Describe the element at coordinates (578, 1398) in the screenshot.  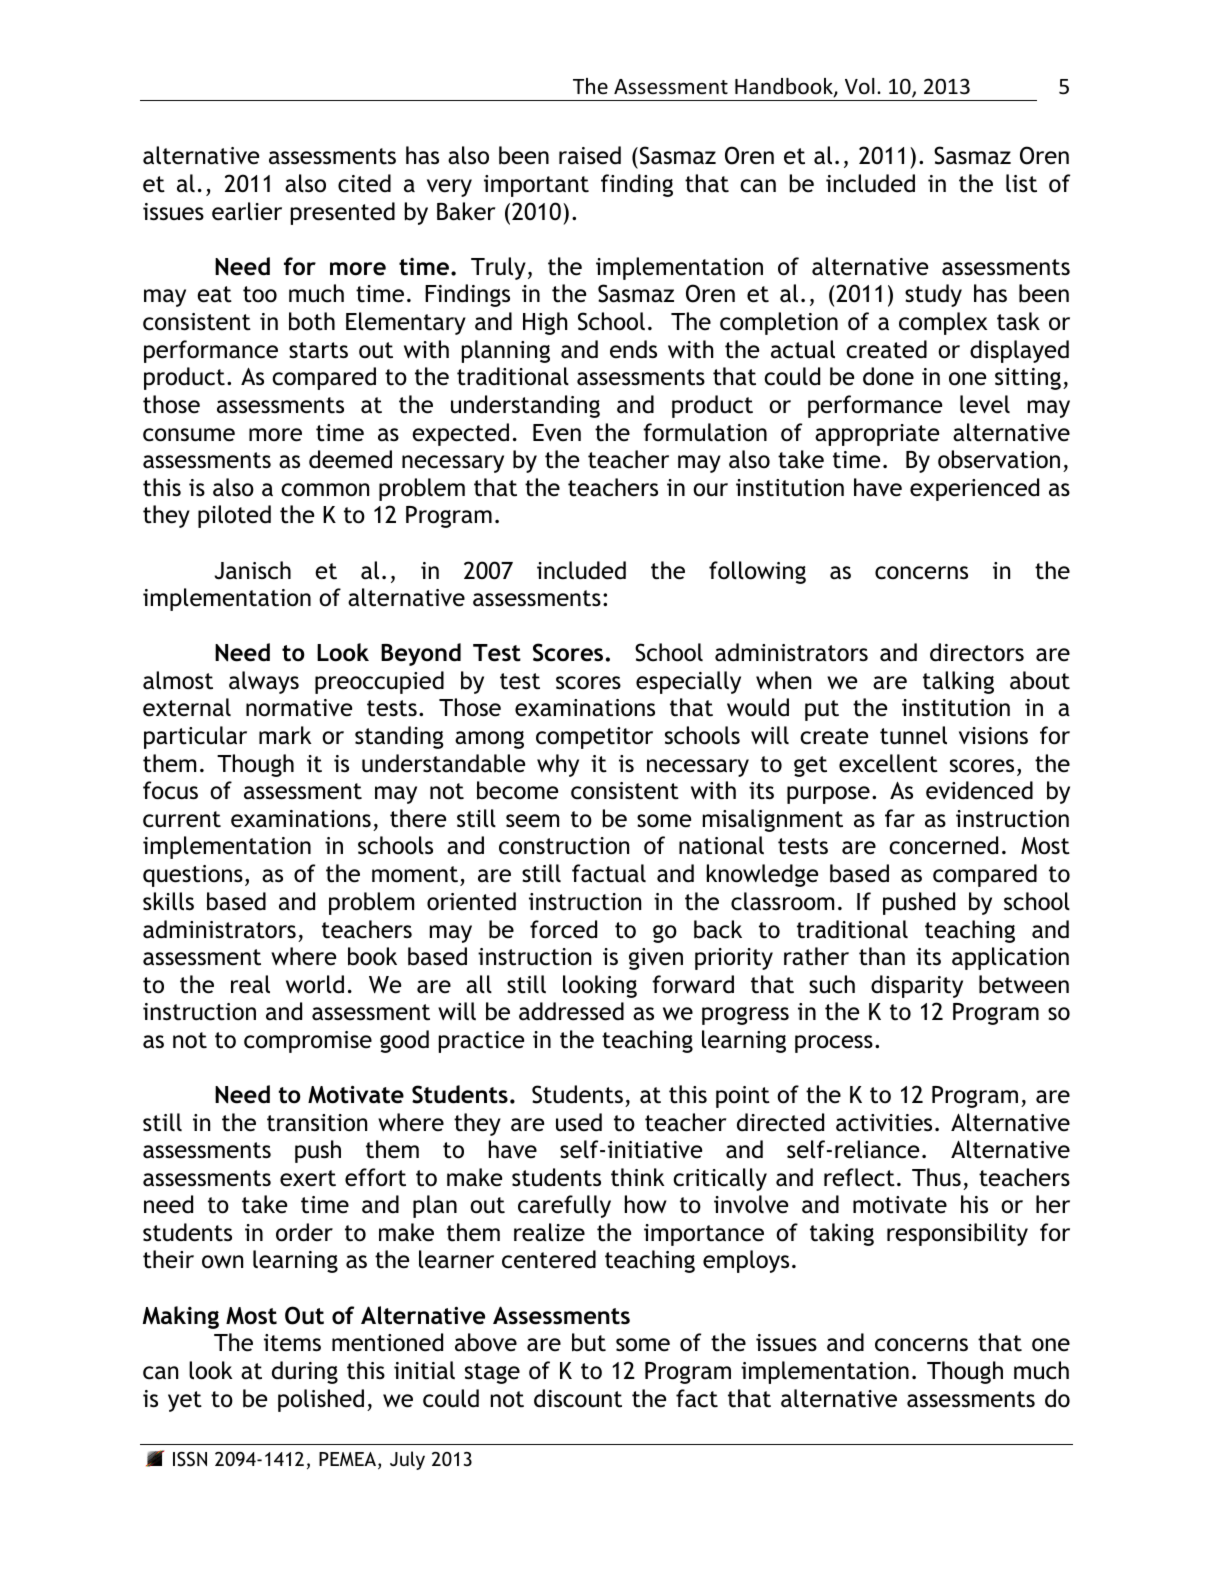
I see `discount` at that location.
